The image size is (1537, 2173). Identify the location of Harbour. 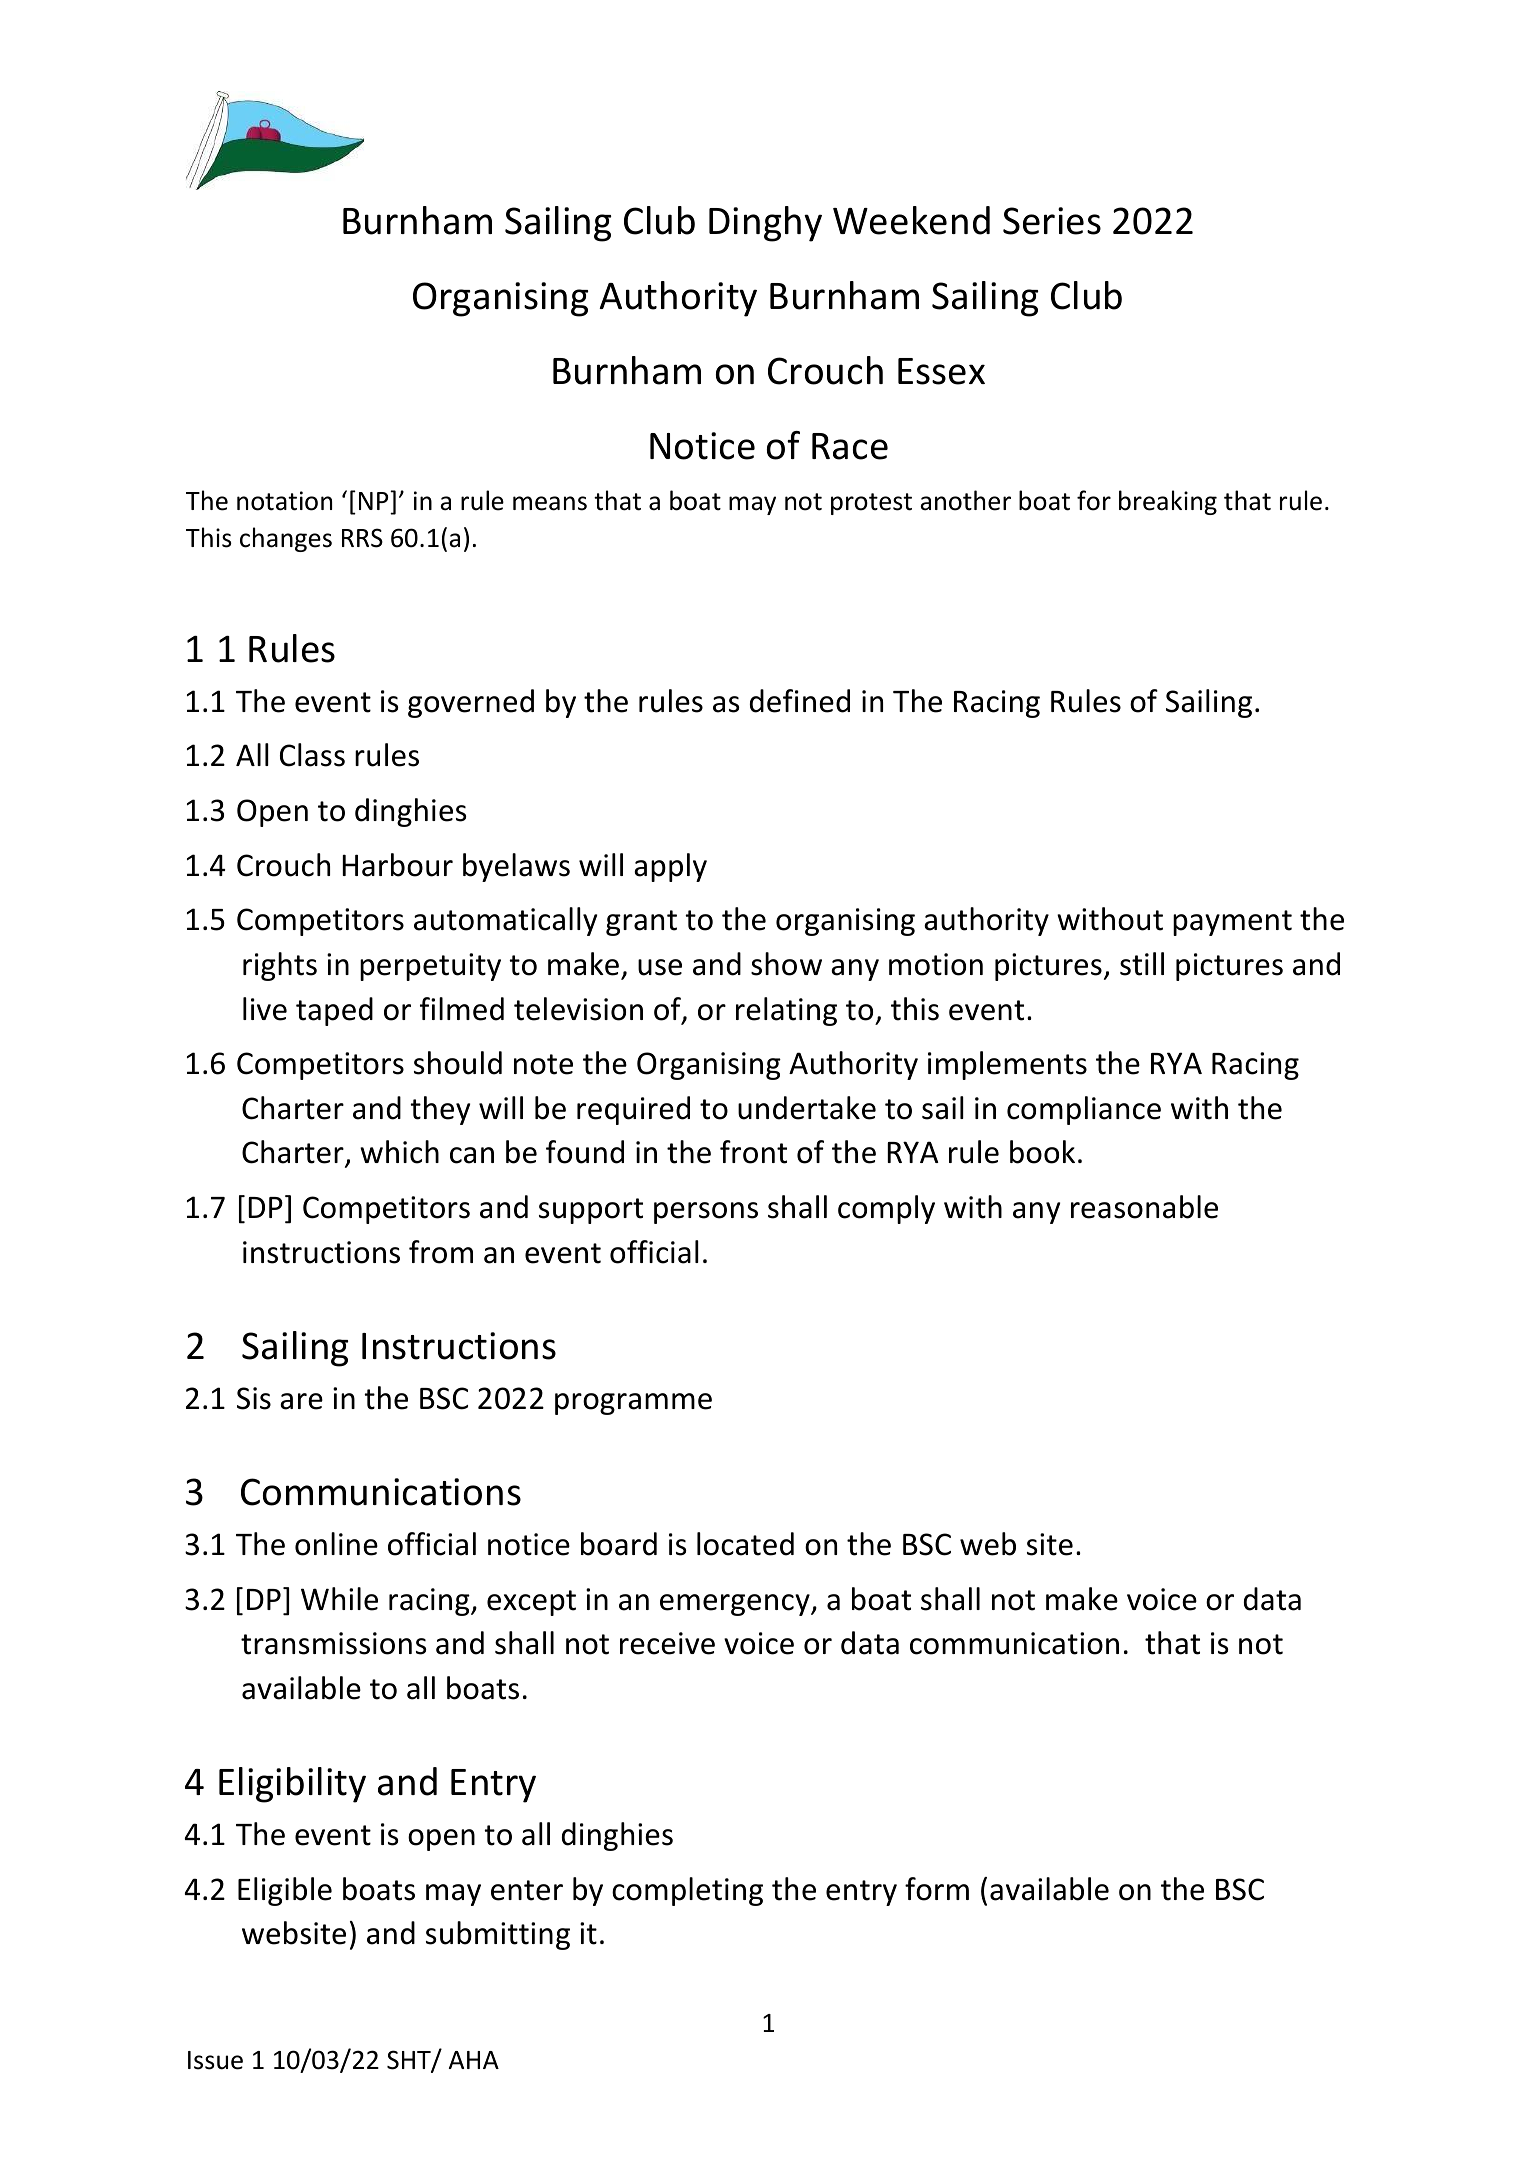
(397, 865).
